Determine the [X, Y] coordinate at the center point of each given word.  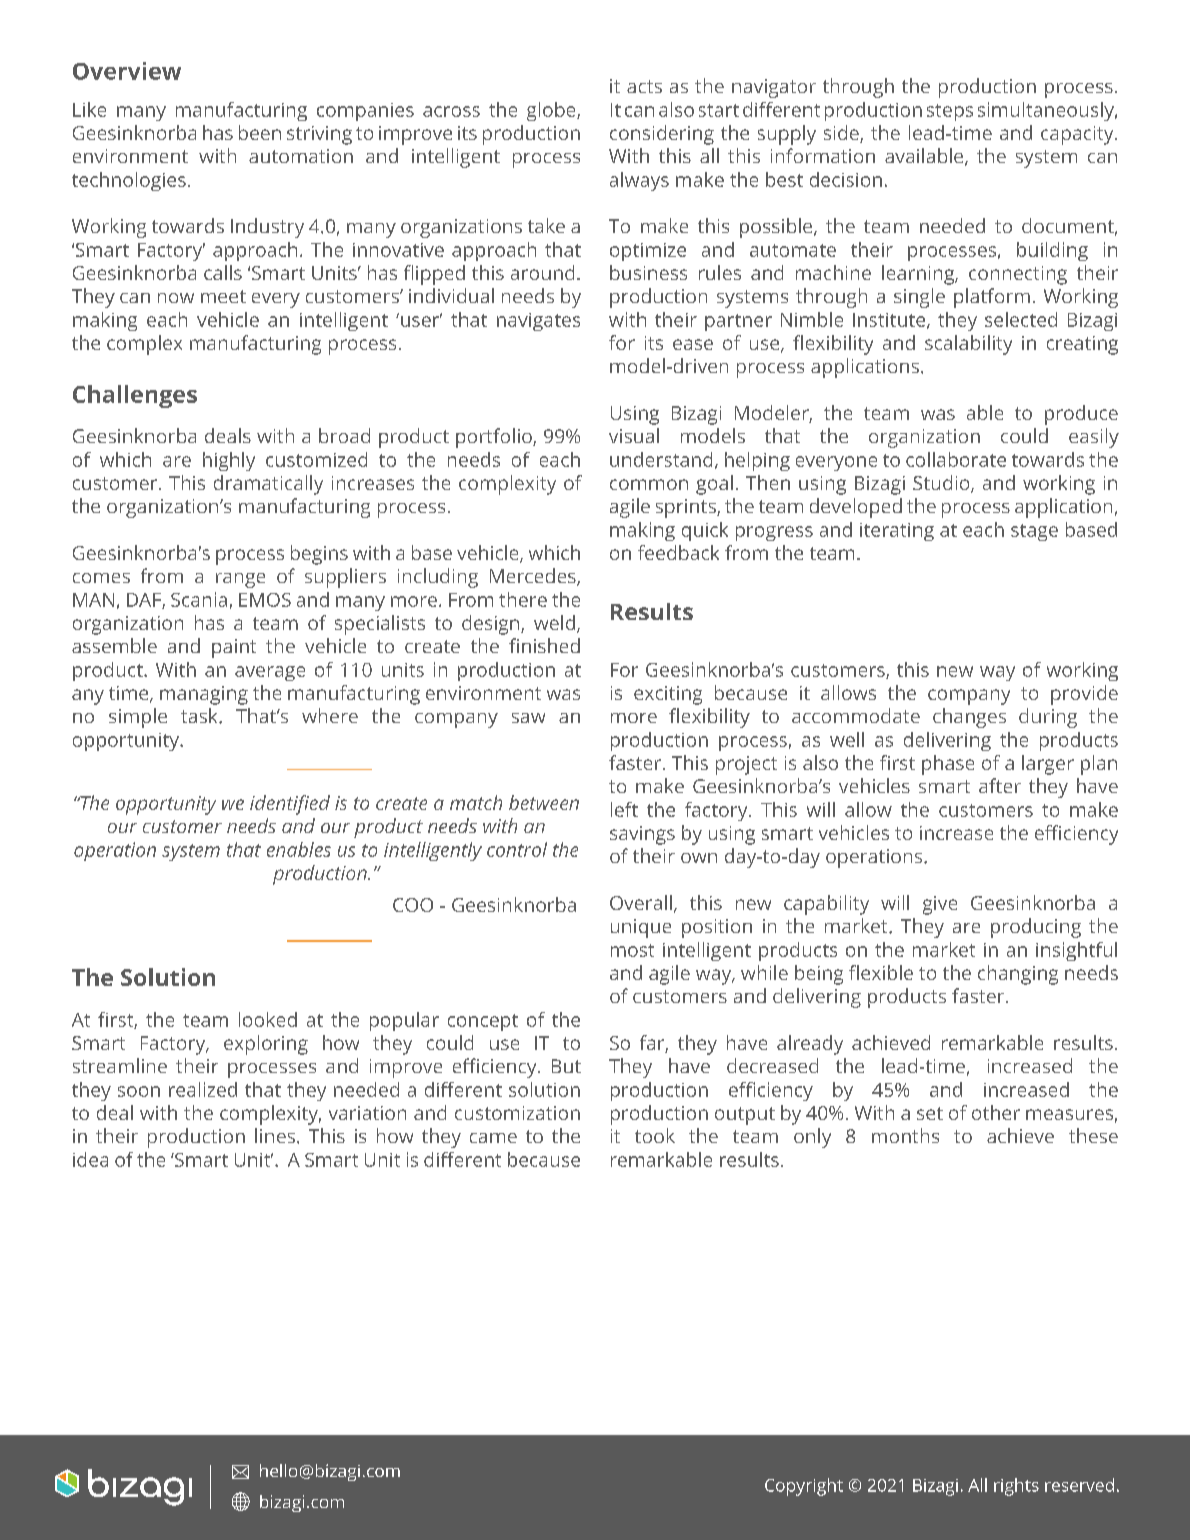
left [624, 809]
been [260, 132]
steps [950, 112]
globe [552, 111]
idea [90, 1159]
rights [1016, 1487]
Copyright [804, 1487]
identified [290, 805]
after [1000, 785]
